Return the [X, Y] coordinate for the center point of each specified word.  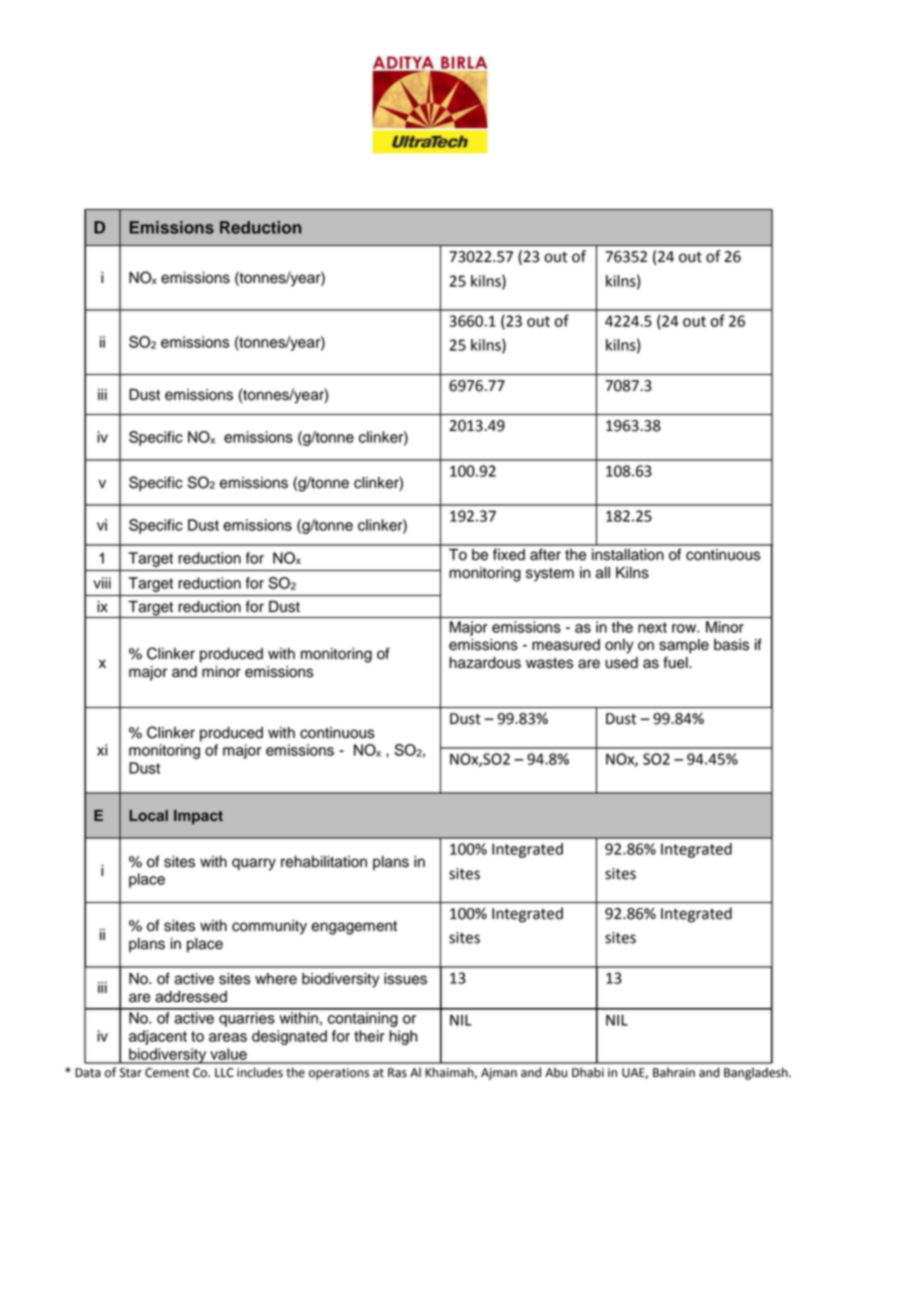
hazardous [485, 663]
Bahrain [674, 1072]
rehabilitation [324, 862]
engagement [354, 928]
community [269, 927]
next [652, 627]
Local [148, 815]
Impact [198, 817]
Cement [167, 1073]
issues [405, 979]
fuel [676, 662]
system [550, 575]
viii [102, 583]
